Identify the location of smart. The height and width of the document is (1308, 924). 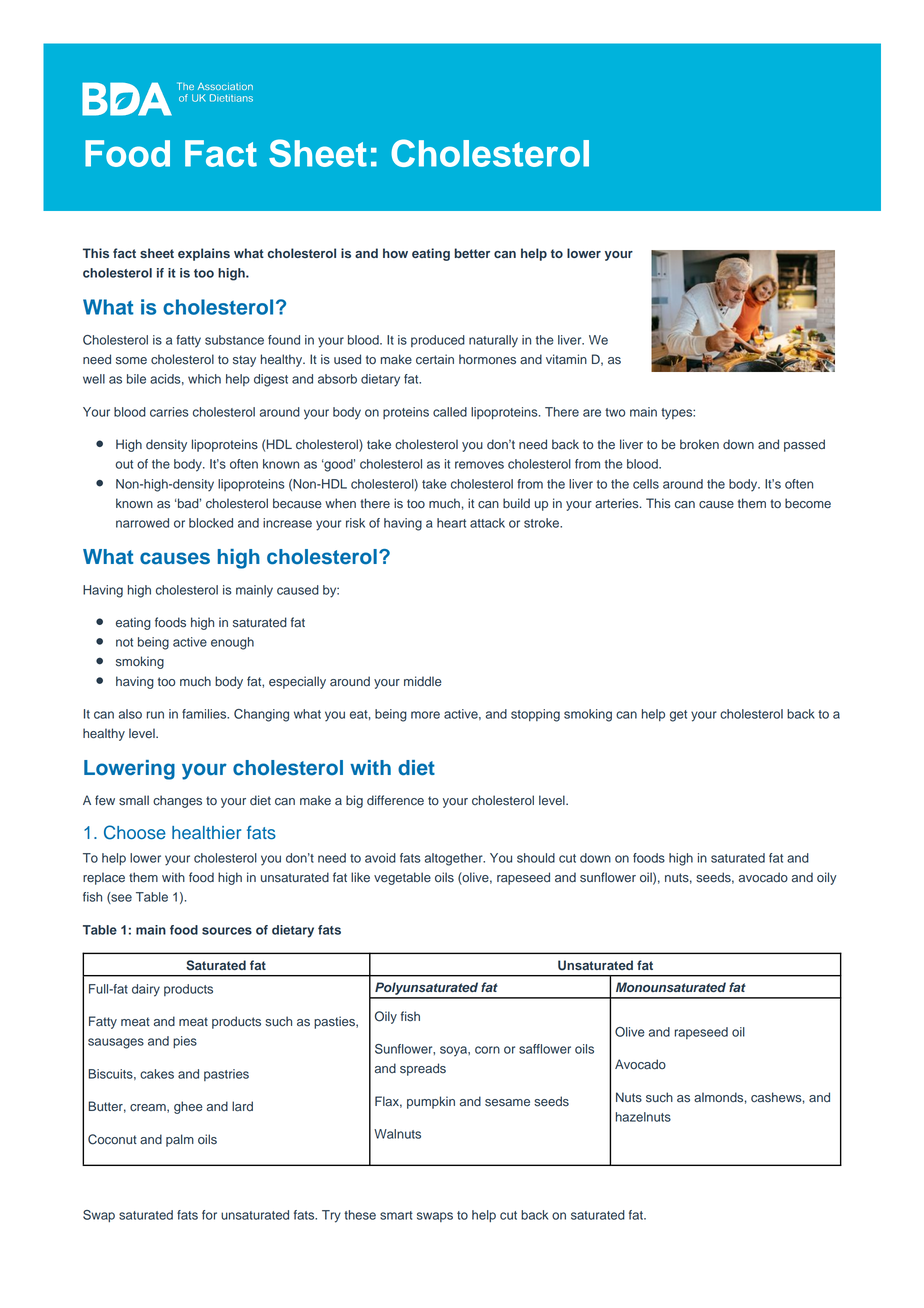
(396, 1215).
